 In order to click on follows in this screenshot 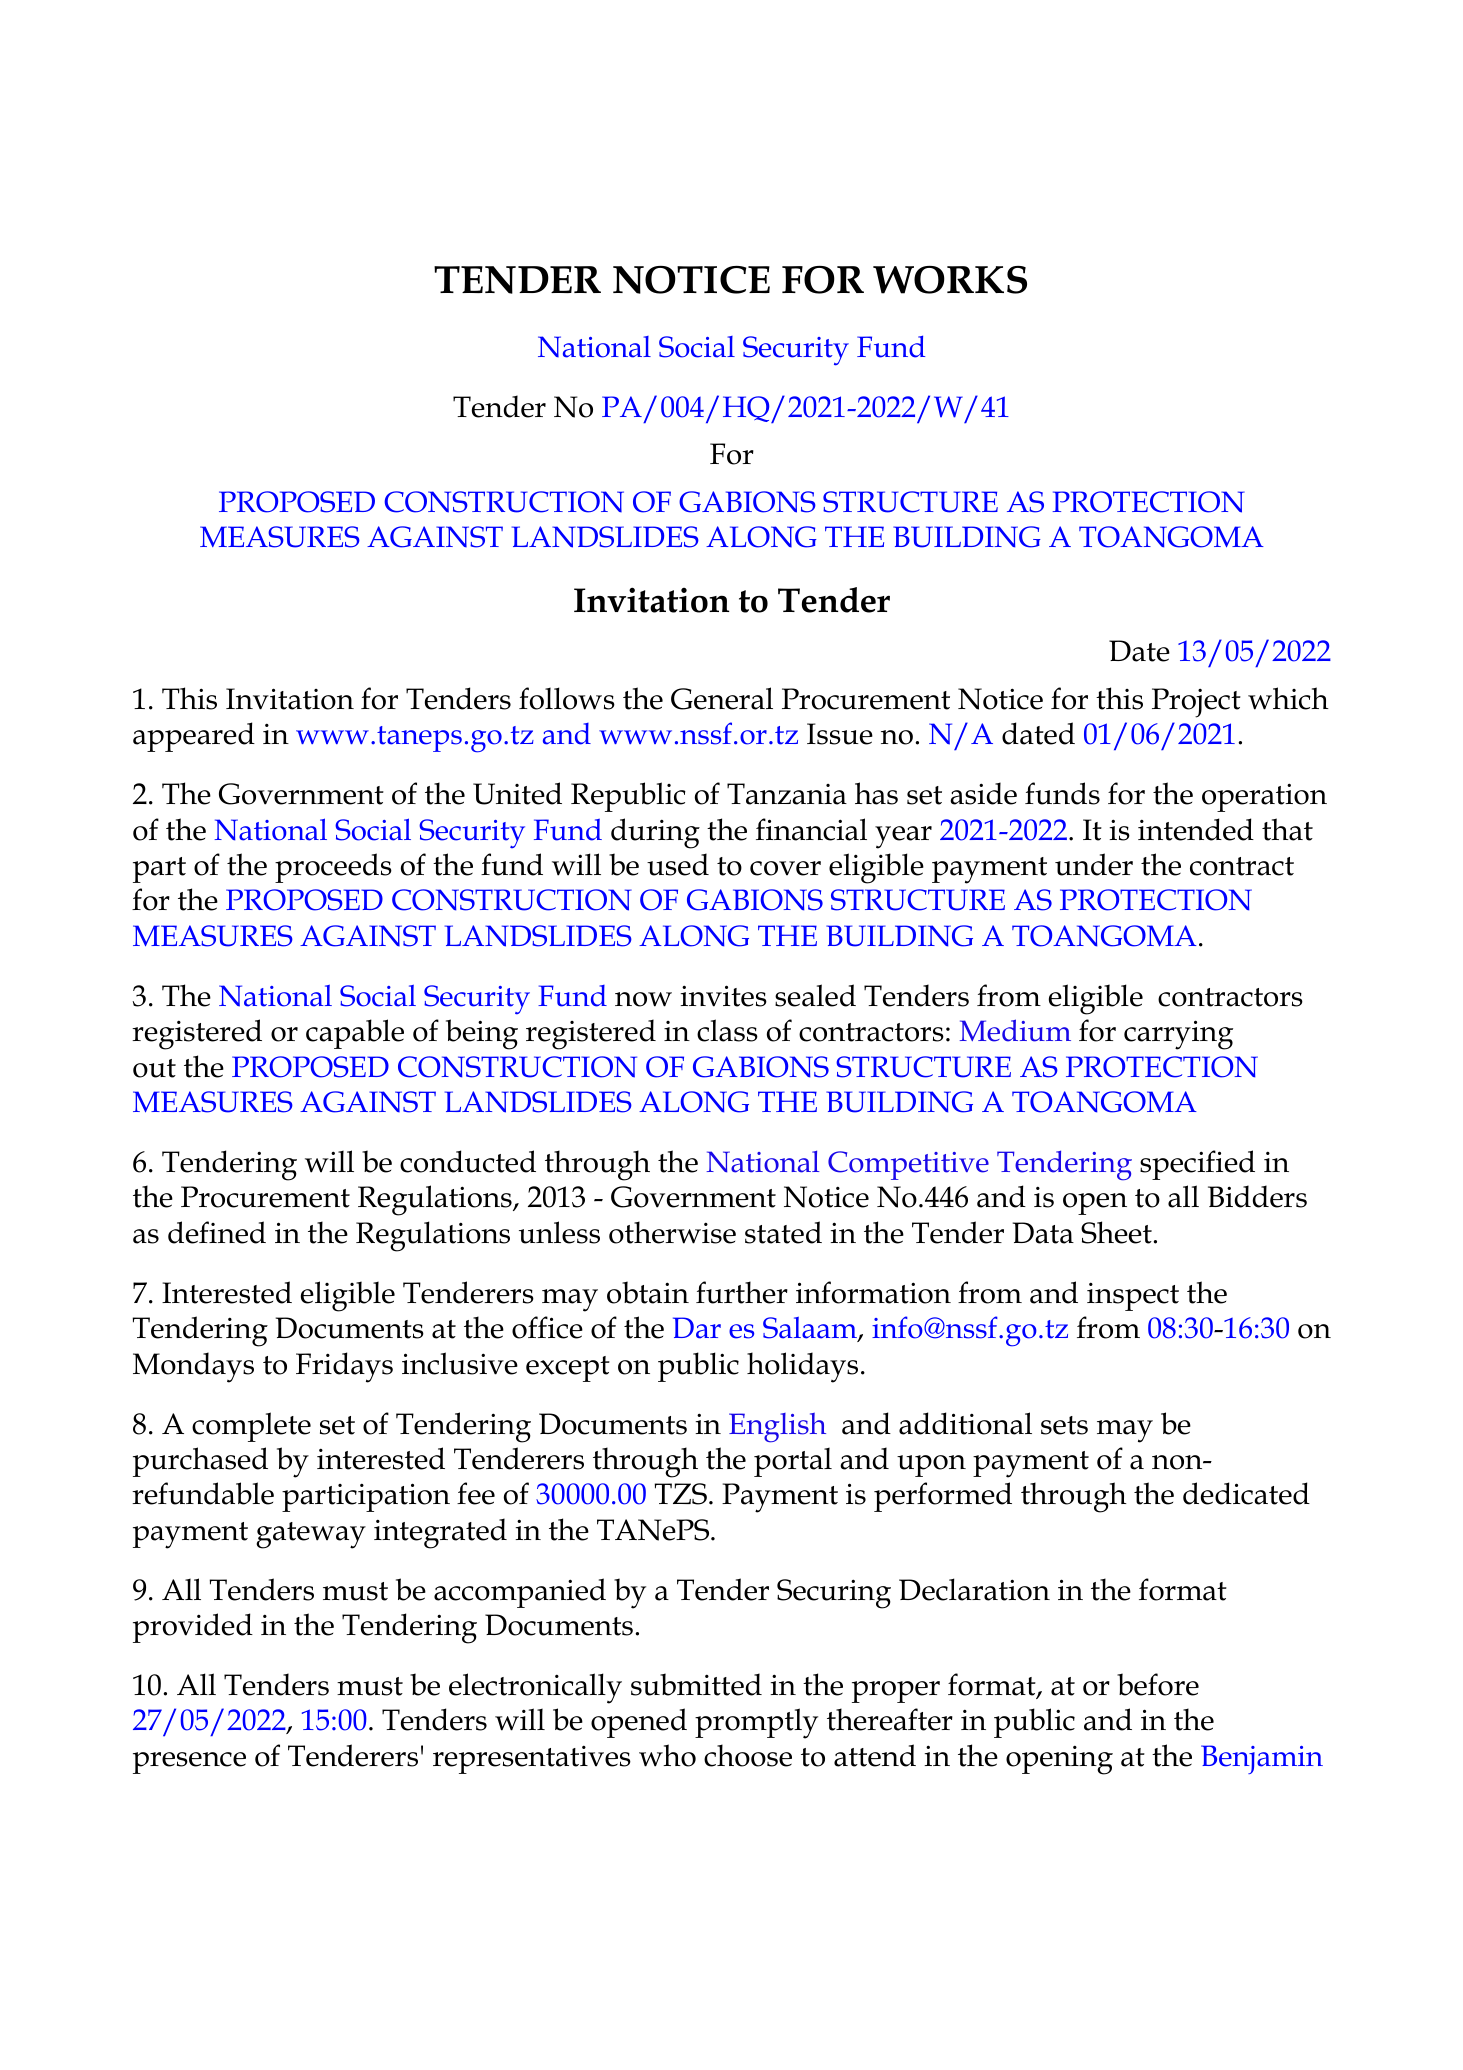, I will do `click(567, 698)`.
